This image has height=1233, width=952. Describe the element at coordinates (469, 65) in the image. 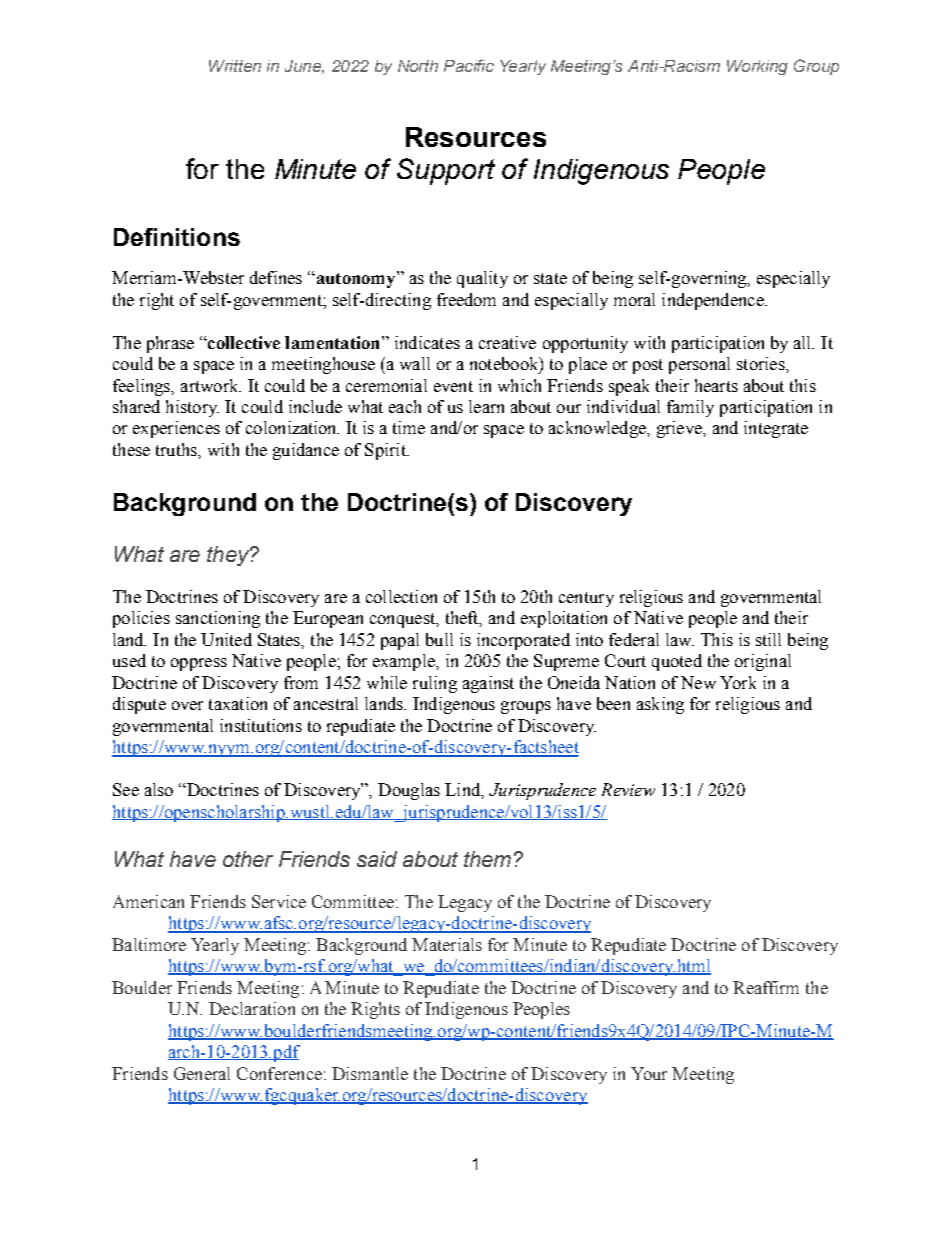

I see `Pacific` at that location.
